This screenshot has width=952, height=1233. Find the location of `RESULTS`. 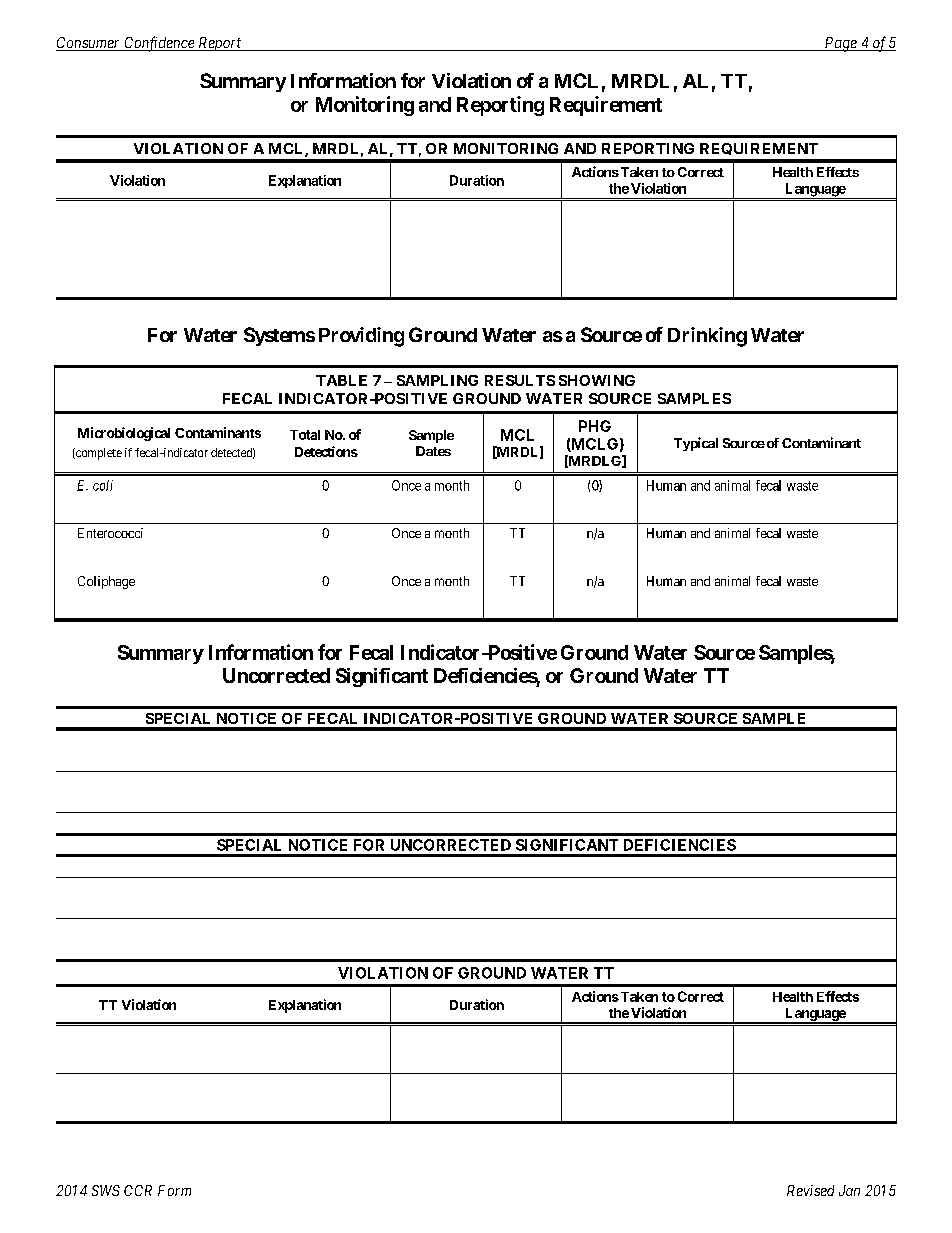

RESULTS is located at coordinates (520, 380).
